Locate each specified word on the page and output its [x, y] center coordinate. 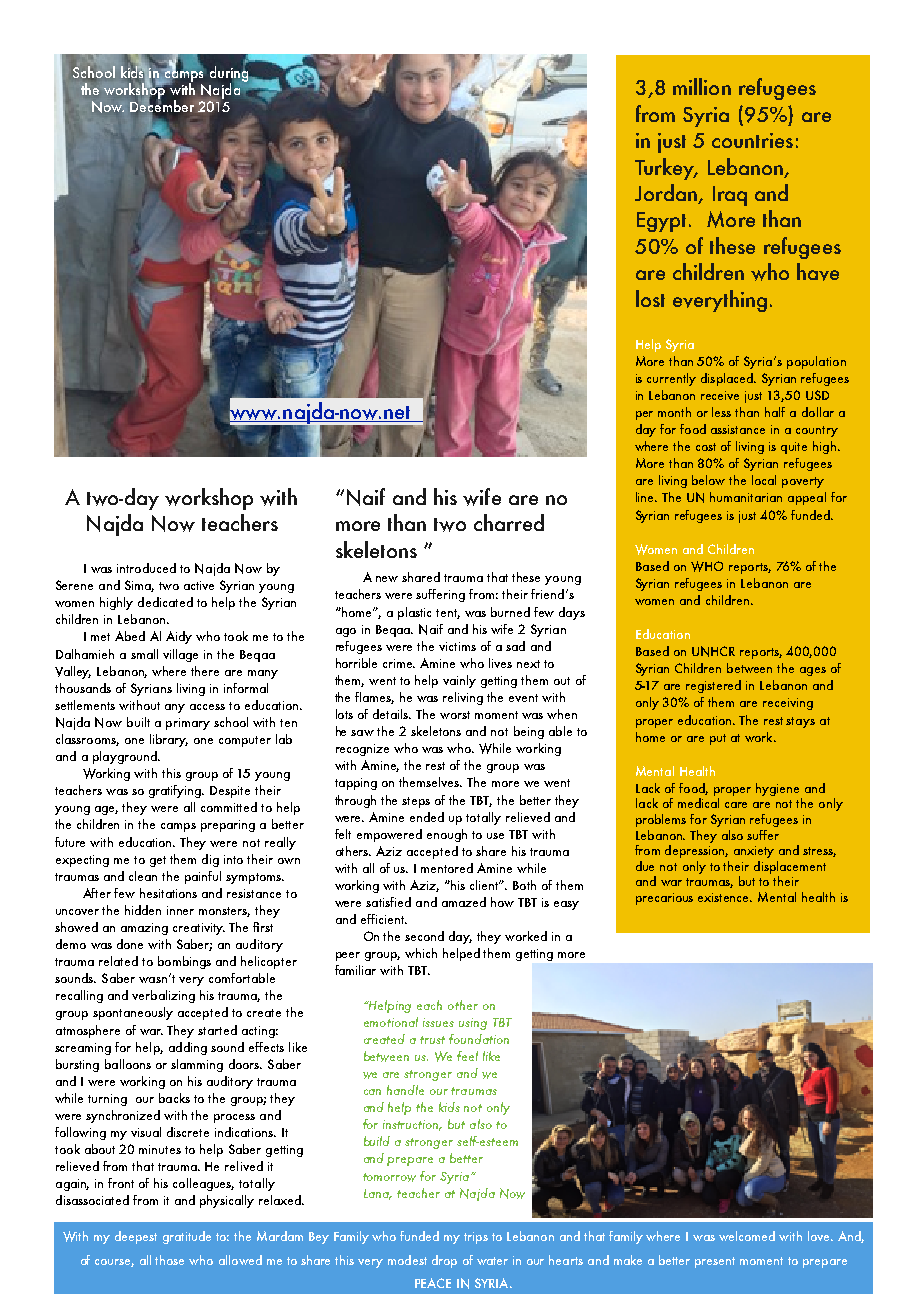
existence [725, 897]
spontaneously [133, 1013]
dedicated [165, 602]
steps [416, 802]
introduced [146, 568]
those [169, 1260]
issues [438, 1022]
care [736, 805]
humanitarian [746, 497]
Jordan [667, 194]
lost [650, 298]
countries [752, 140]
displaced [728, 379]
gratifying [176, 791]
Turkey [666, 169]
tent [448, 614]
